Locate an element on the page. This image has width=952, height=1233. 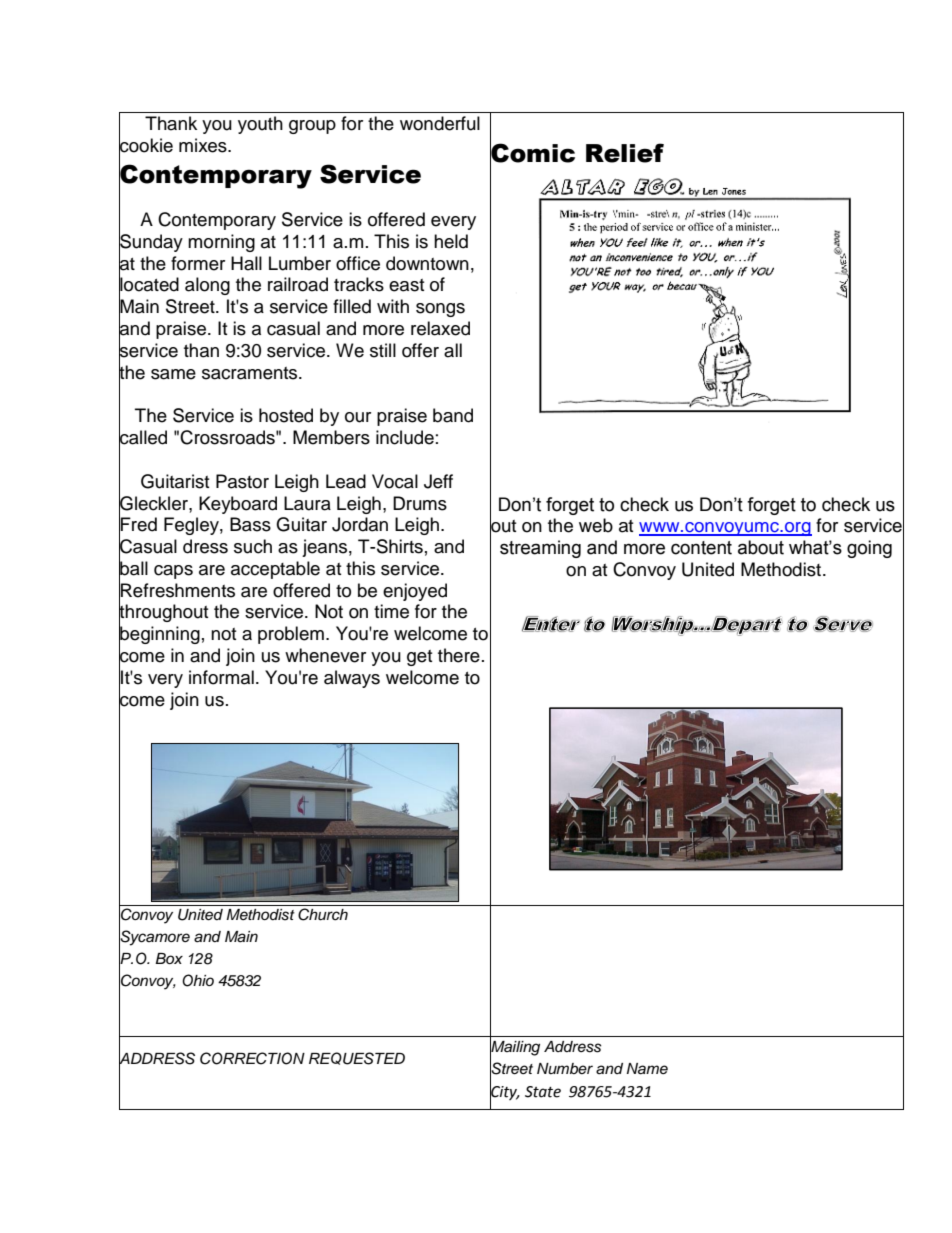
Name is located at coordinates (647, 1069).
